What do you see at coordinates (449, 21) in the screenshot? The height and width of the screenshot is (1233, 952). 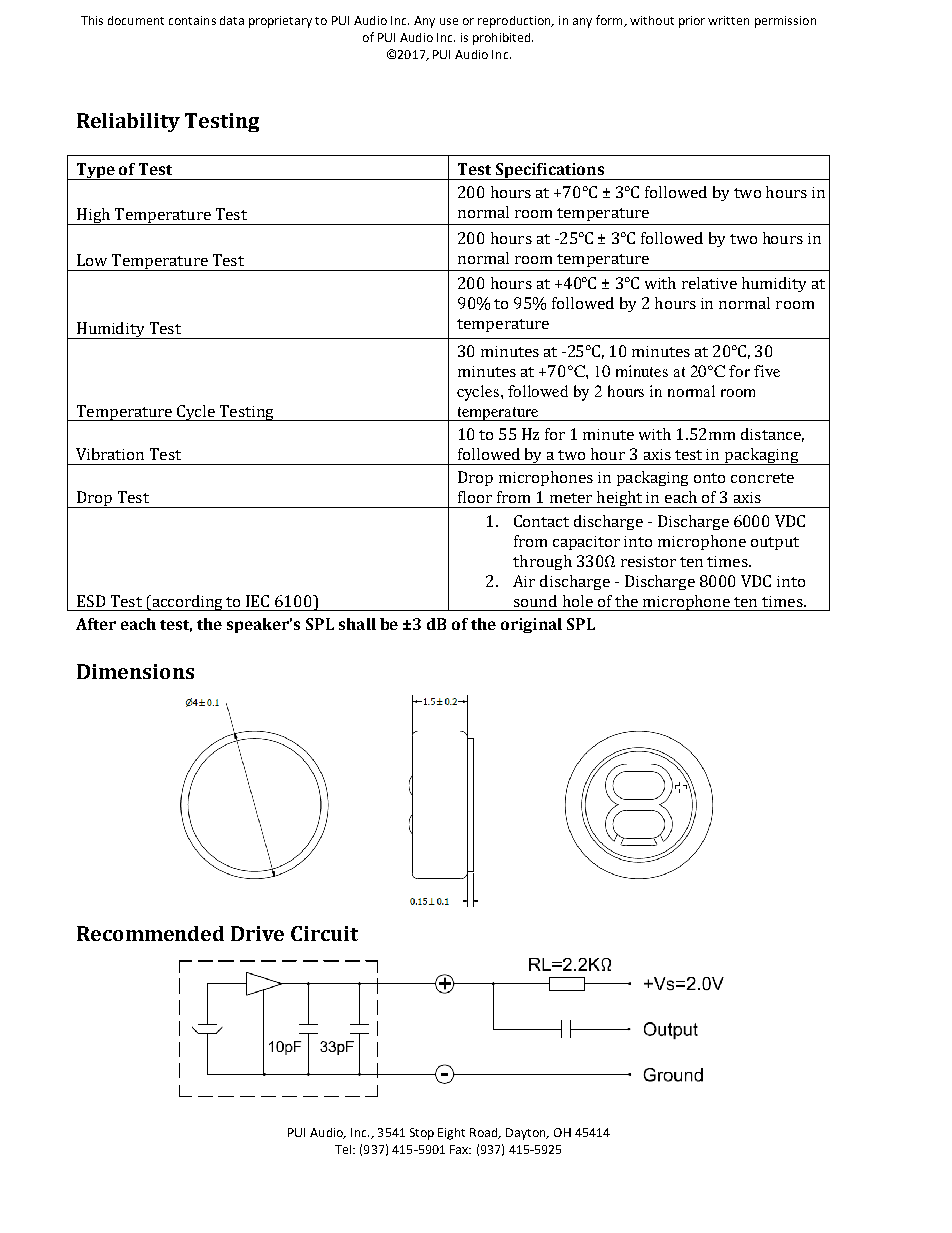 I see `use` at bounding box center [449, 21].
